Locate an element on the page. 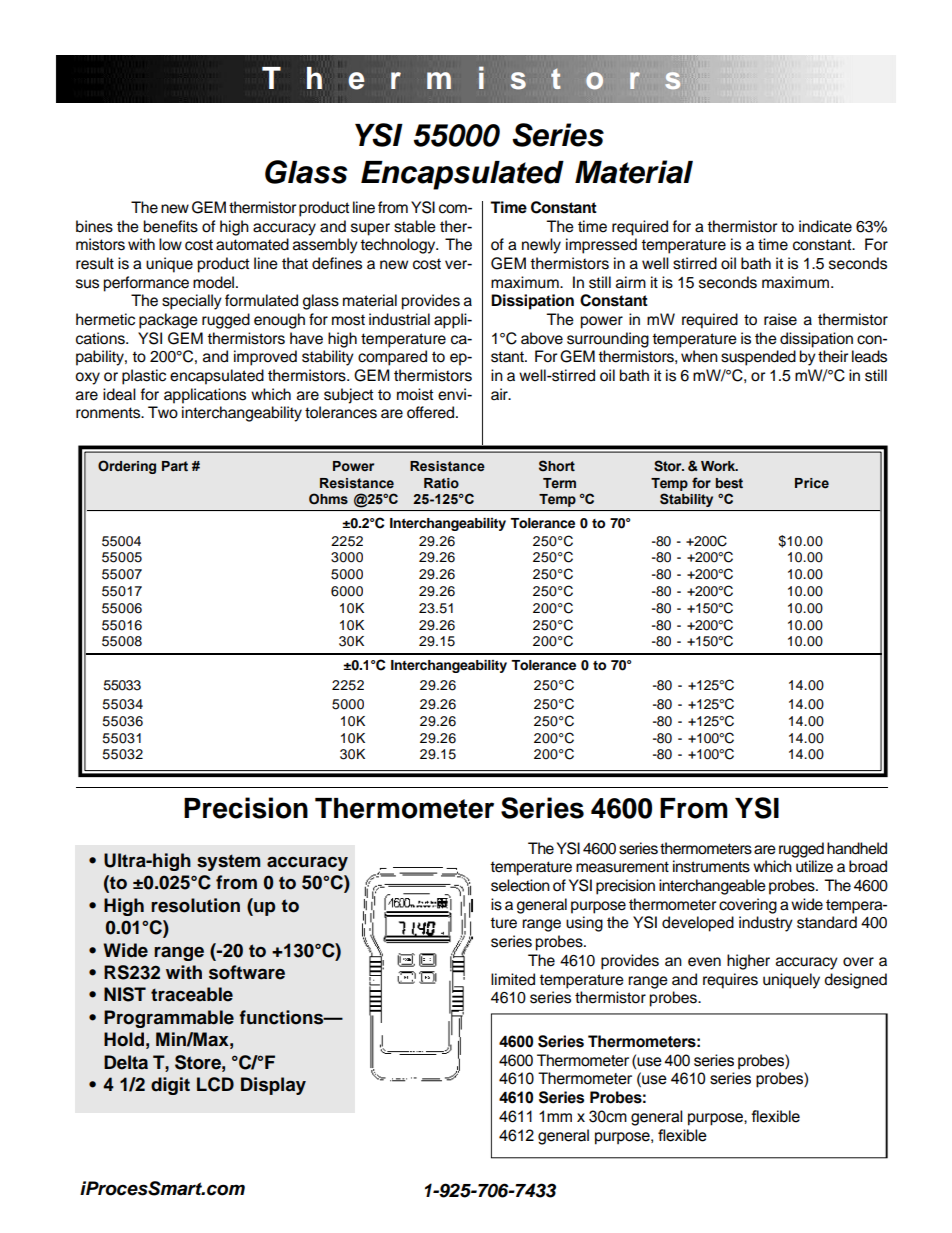  selection is located at coordinates (520, 885).
